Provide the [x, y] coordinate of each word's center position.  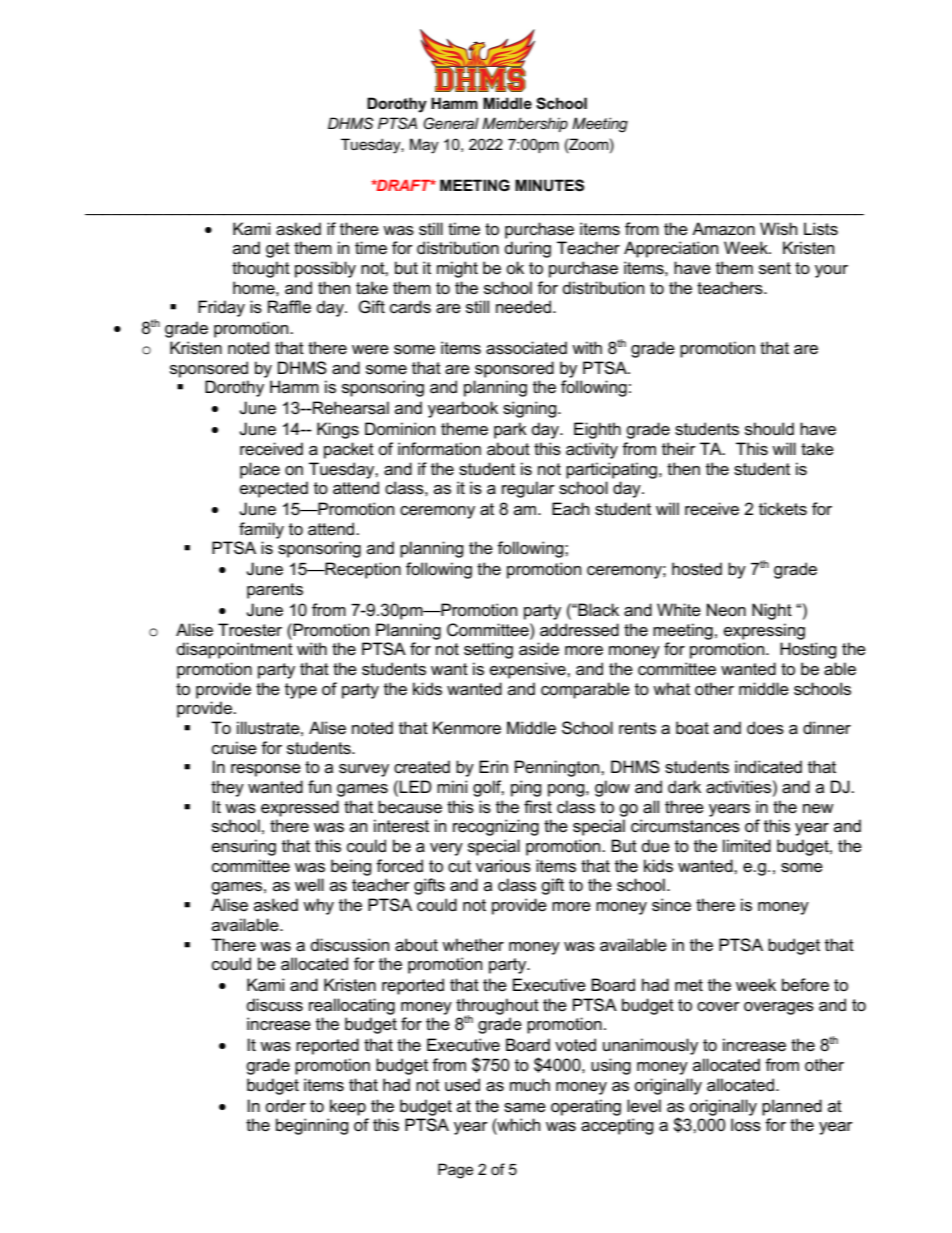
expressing [764, 631]
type [301, 691]
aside [539, 649]
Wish [778, 229]
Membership [525, 124]
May [424, 146]
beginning [312, 1126]
